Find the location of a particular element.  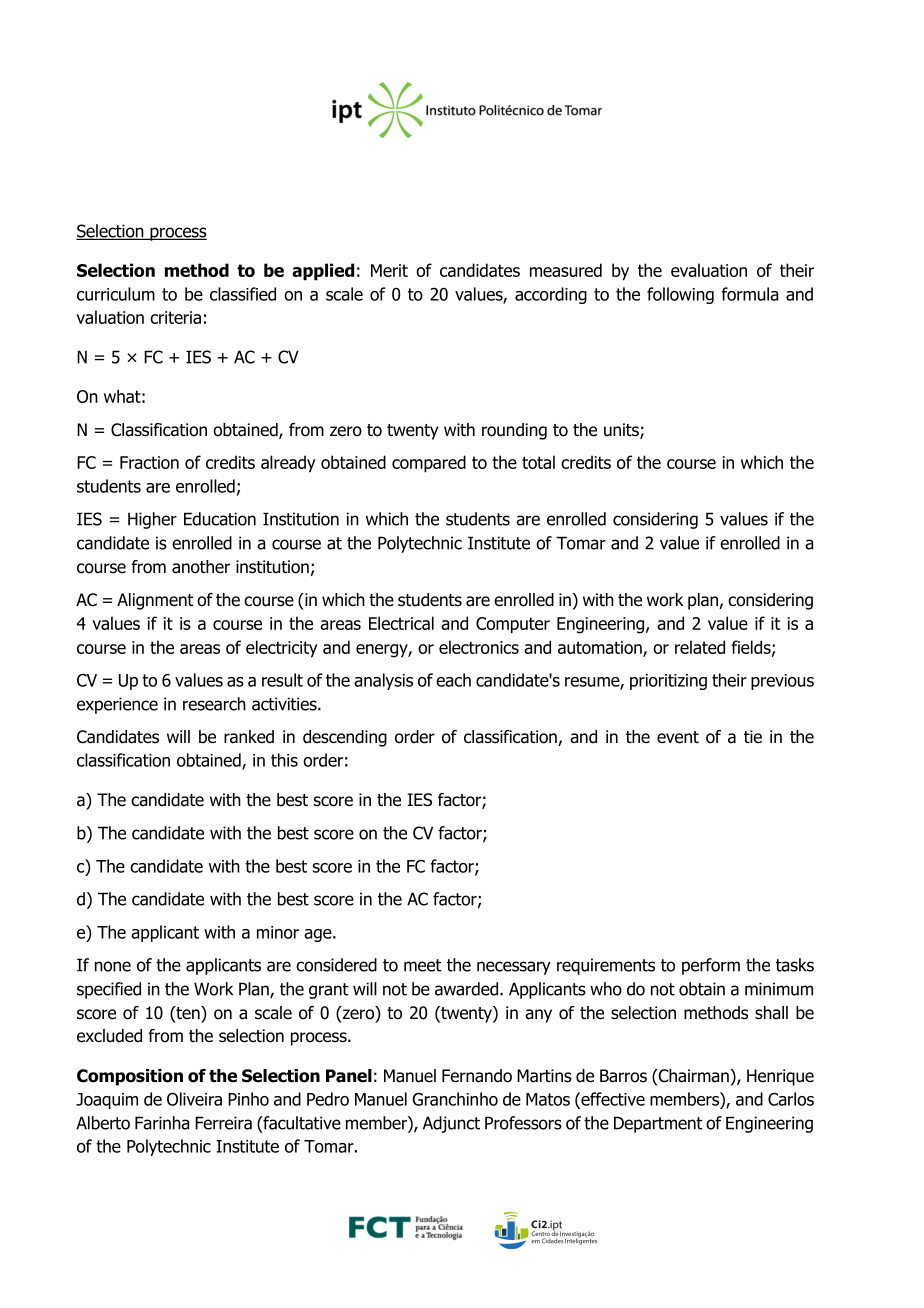

each is located at coordinates (453, 680).
